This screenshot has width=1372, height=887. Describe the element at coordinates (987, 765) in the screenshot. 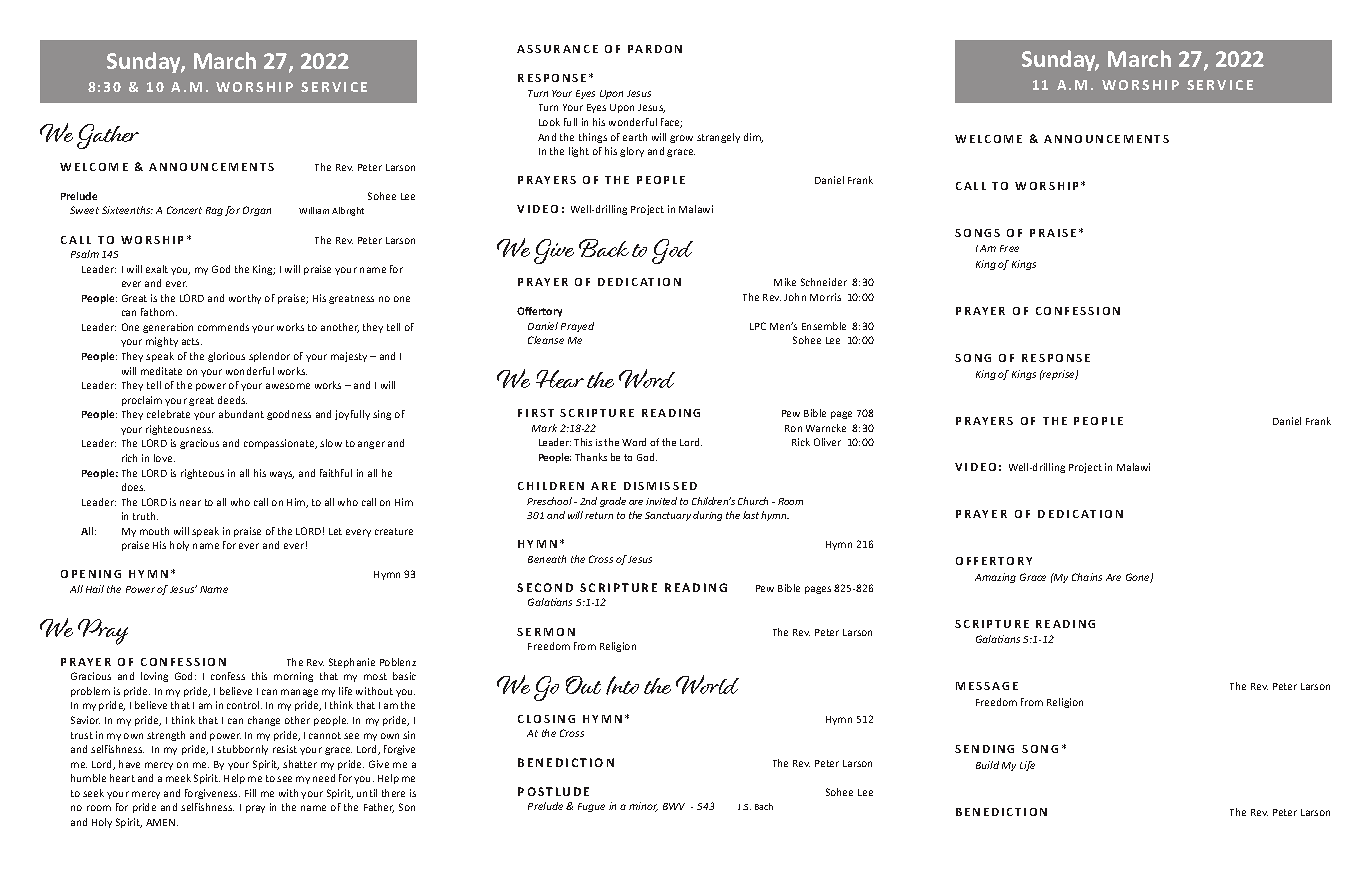

I see `Build` at that location.
